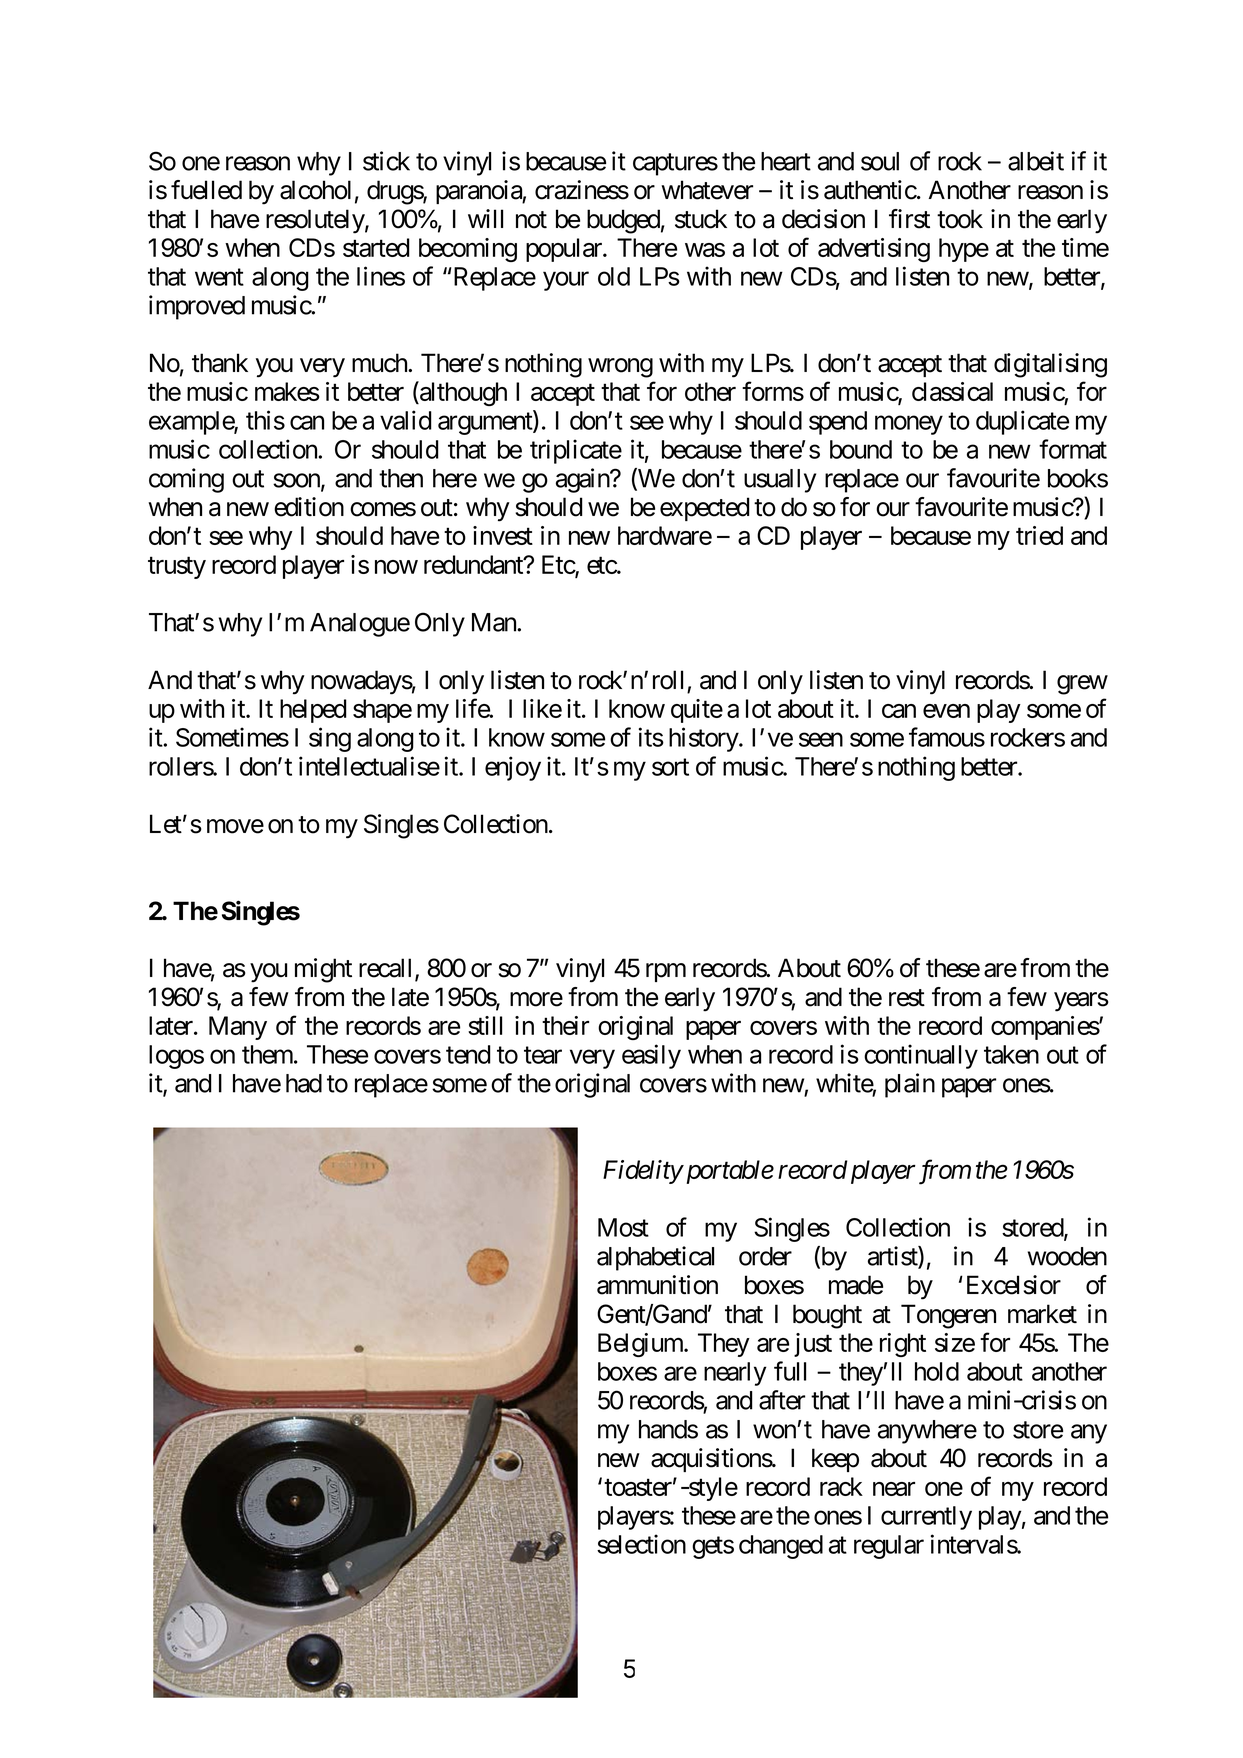 The width and height of the image is (1243, 1758). Describe the element at coordinates (946, 711) in the image. I see `even` at that location.
